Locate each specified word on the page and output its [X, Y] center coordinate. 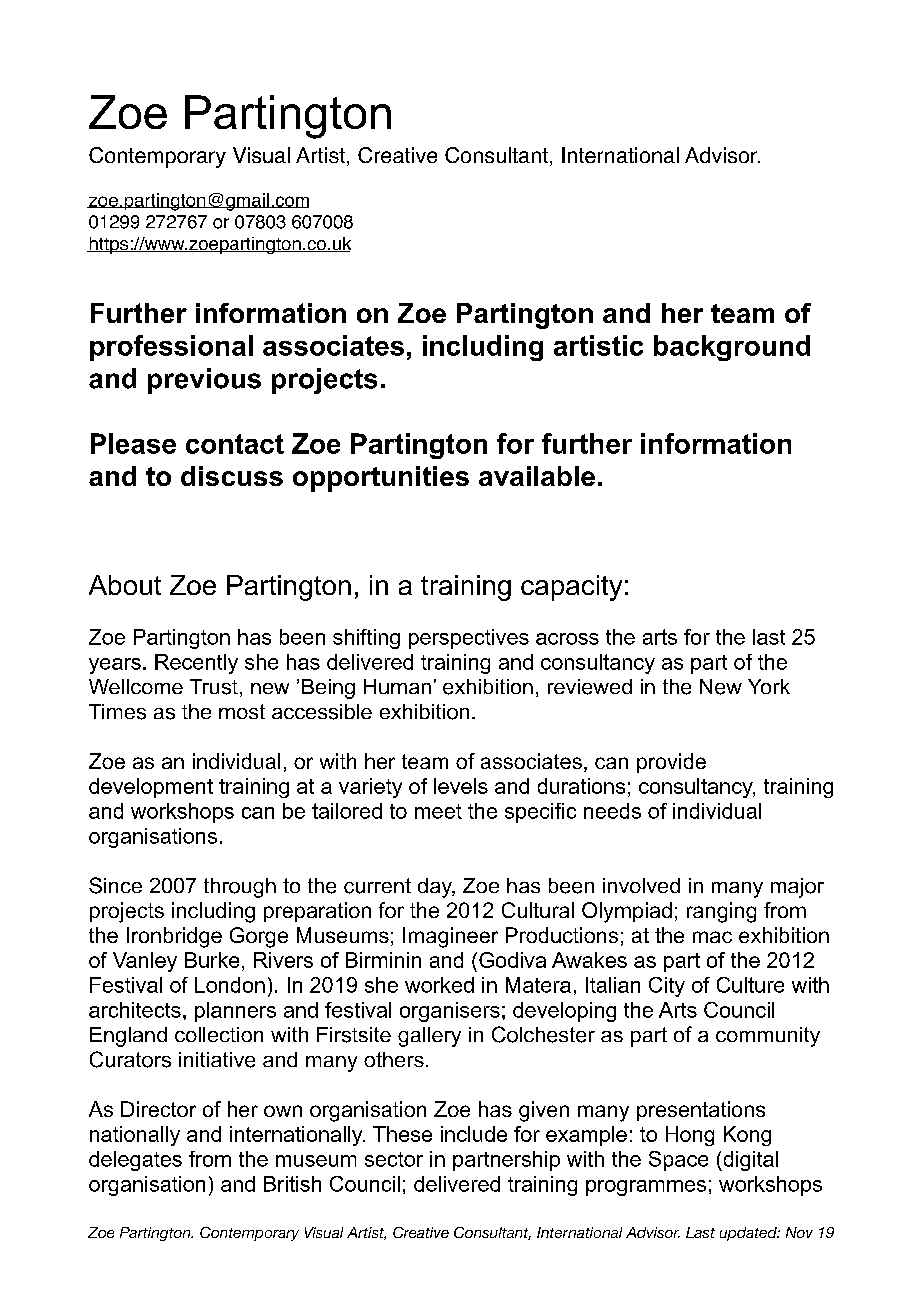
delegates [135, 1161]
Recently [196, 664]
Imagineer [450, 937]
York [769, 686]
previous [204, 381]
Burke [212, 960]
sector [394, 1159]
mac [712, 937]
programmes [646, 1188]
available [537, 476]
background [732, 348]
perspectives [469, 639]
